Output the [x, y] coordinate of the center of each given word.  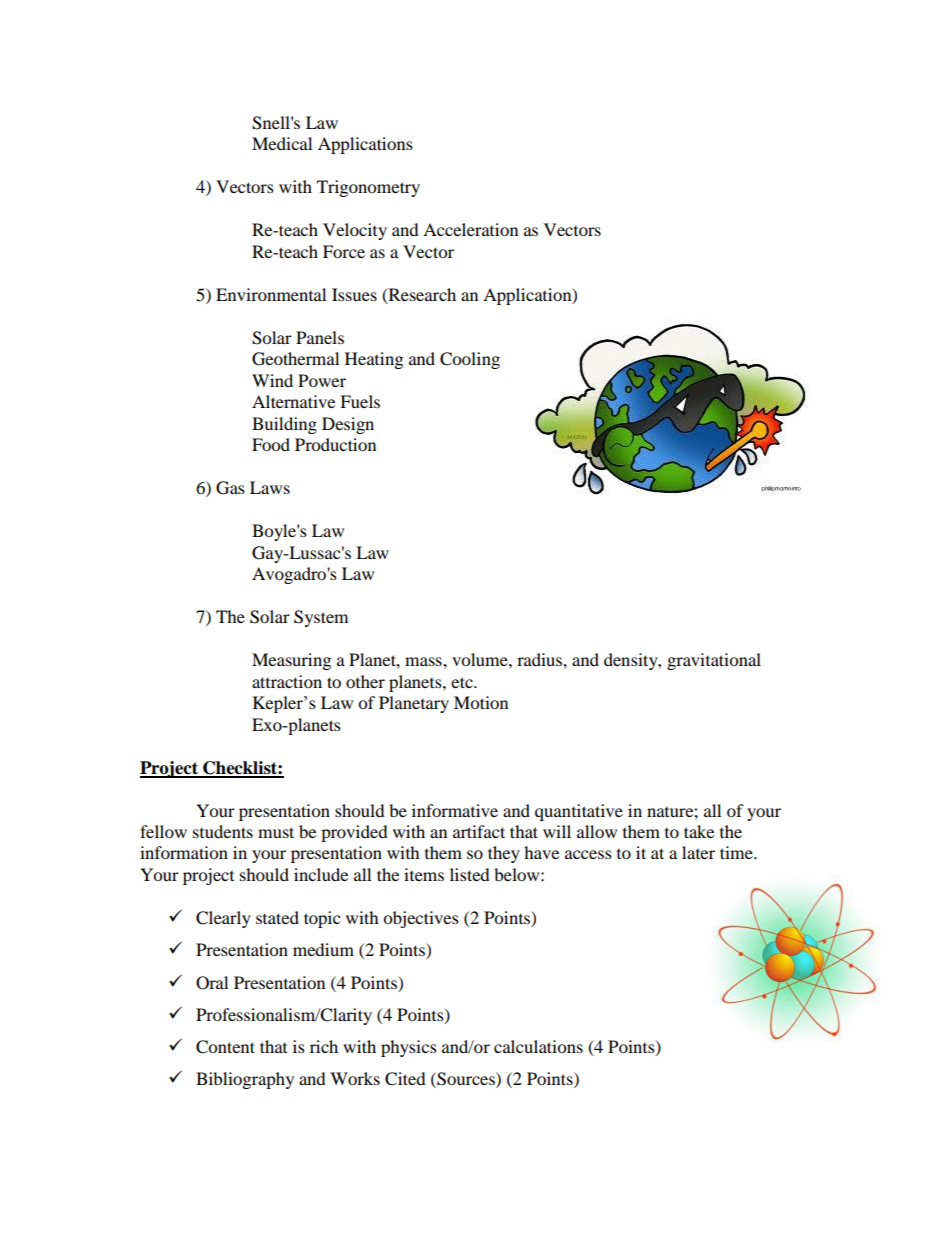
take [699, 831]
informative [455, 810]
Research [421, 295]
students [223, 831]
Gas [230, 488]
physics [409, 1048]
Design [348, 425]
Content [225, 1047]
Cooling [470, 360]
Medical [282, 143]
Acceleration [470, 229]
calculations [538, 1046]
